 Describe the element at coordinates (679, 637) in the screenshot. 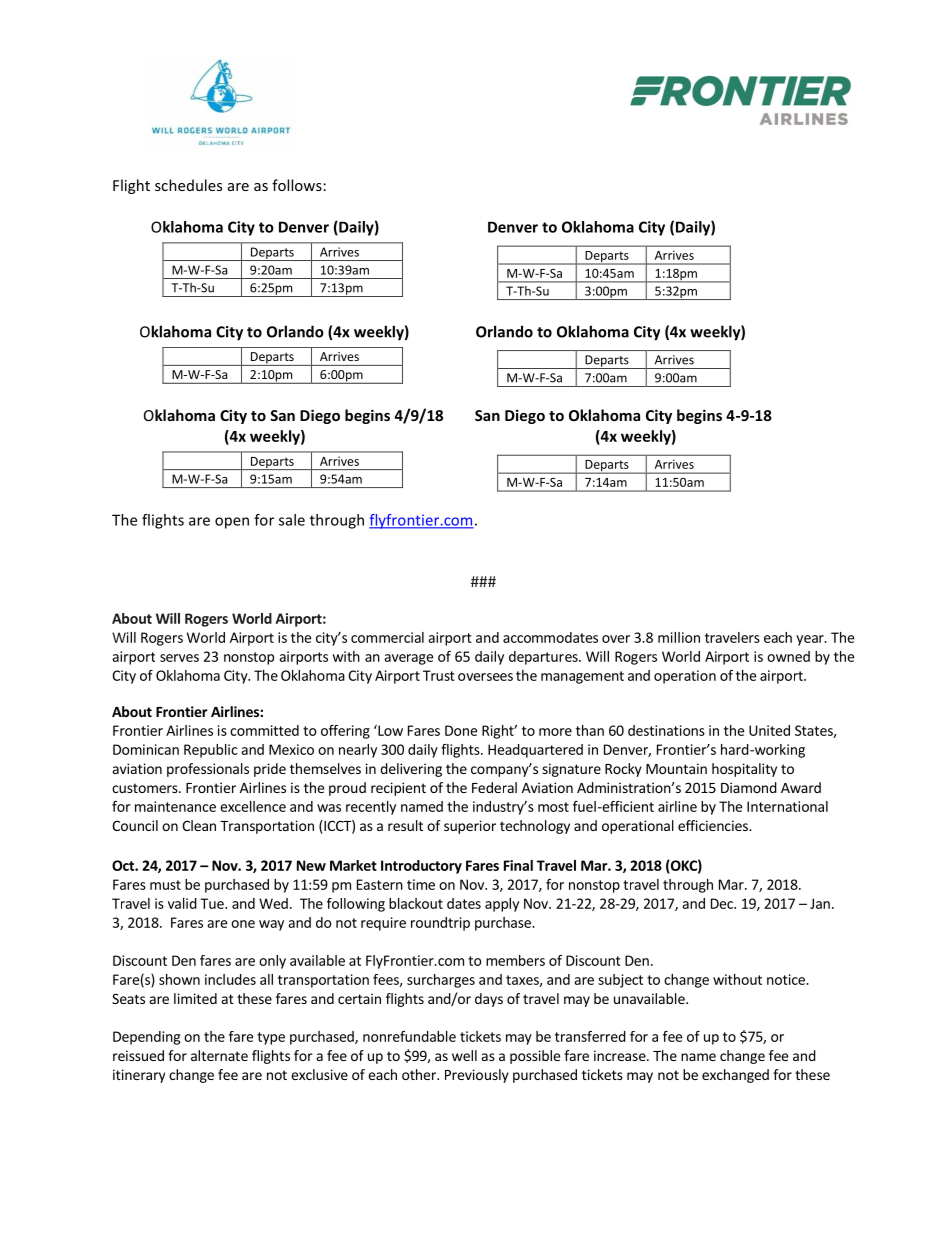

I see `million` at that location.
